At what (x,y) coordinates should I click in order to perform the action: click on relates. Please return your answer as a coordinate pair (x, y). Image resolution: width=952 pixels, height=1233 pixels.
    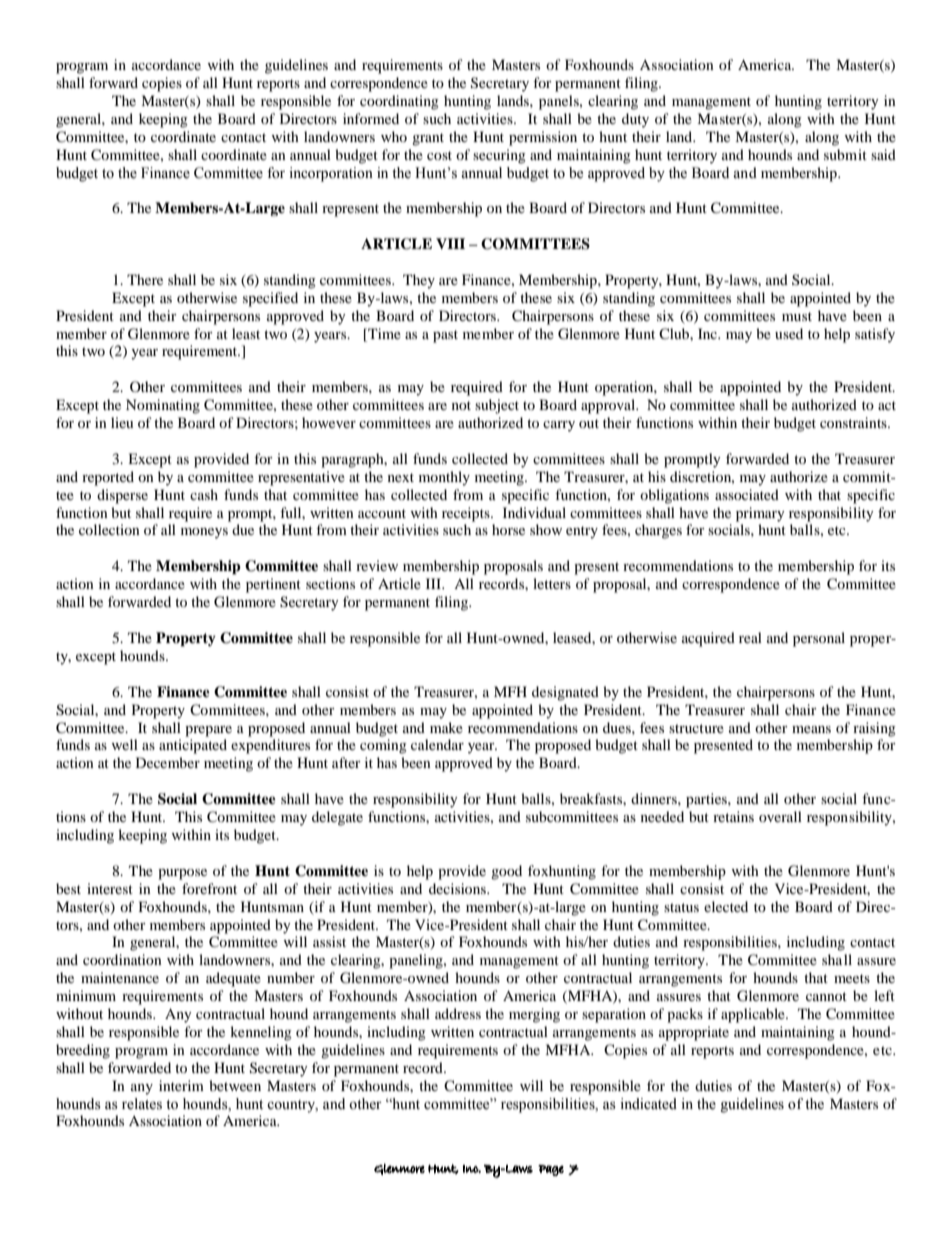
    Looking at the image, I should click on (142, 1104).
